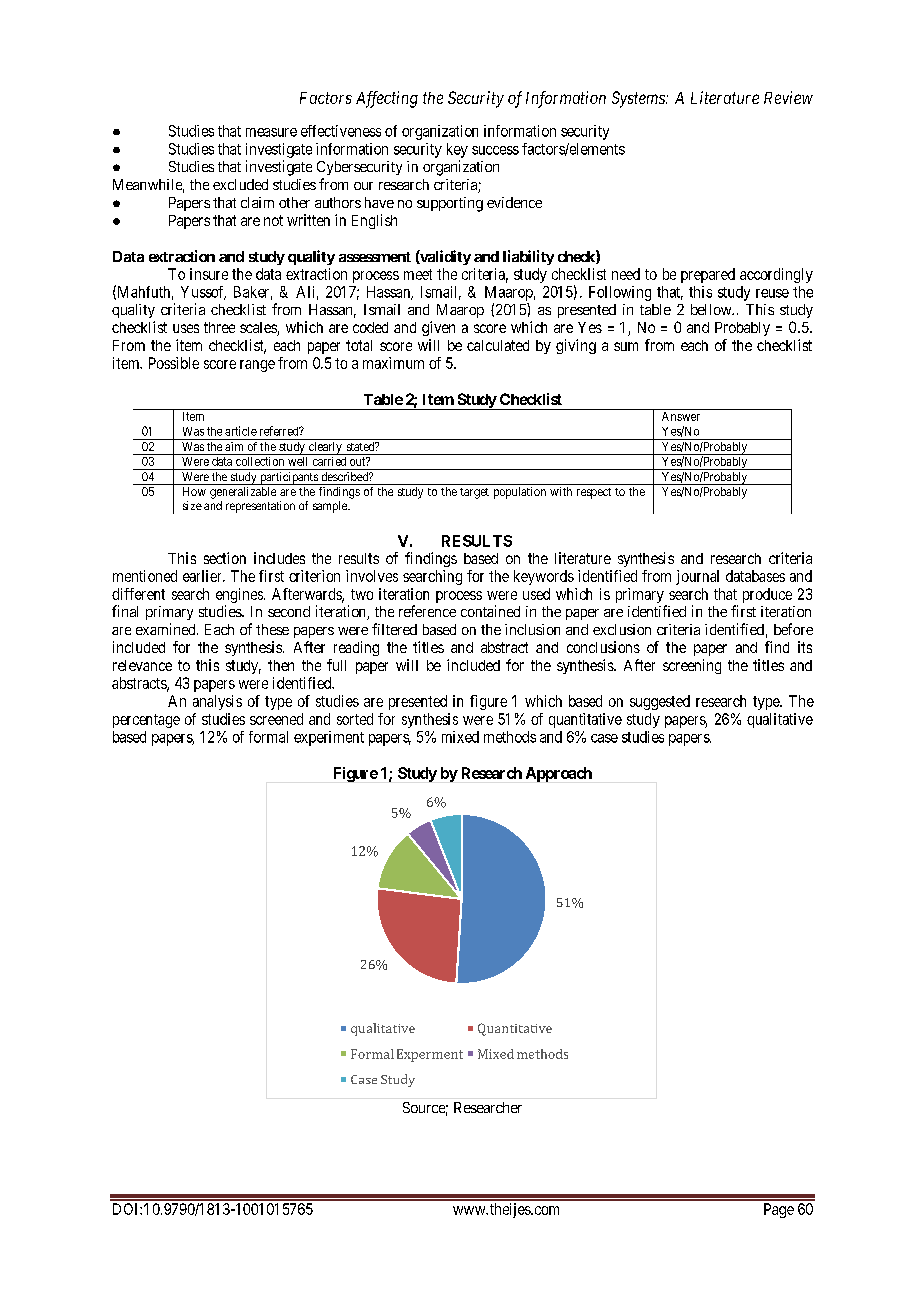  Describe the element at coordinates (174, 363) in the image. I see `Possible` at that location.
